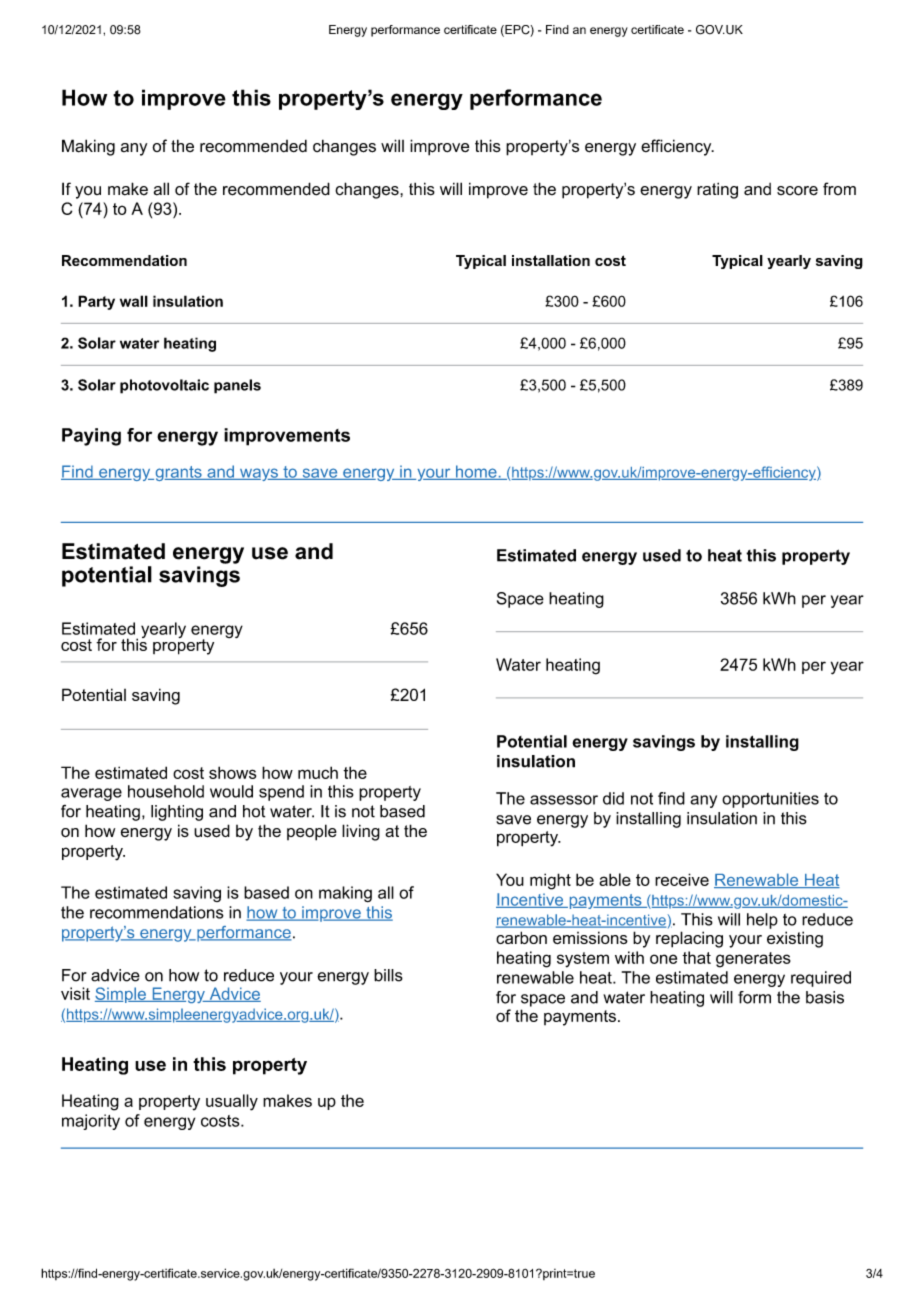  Describe the element at coordinates (134, 301) in the image. I see `wall` at that location.
